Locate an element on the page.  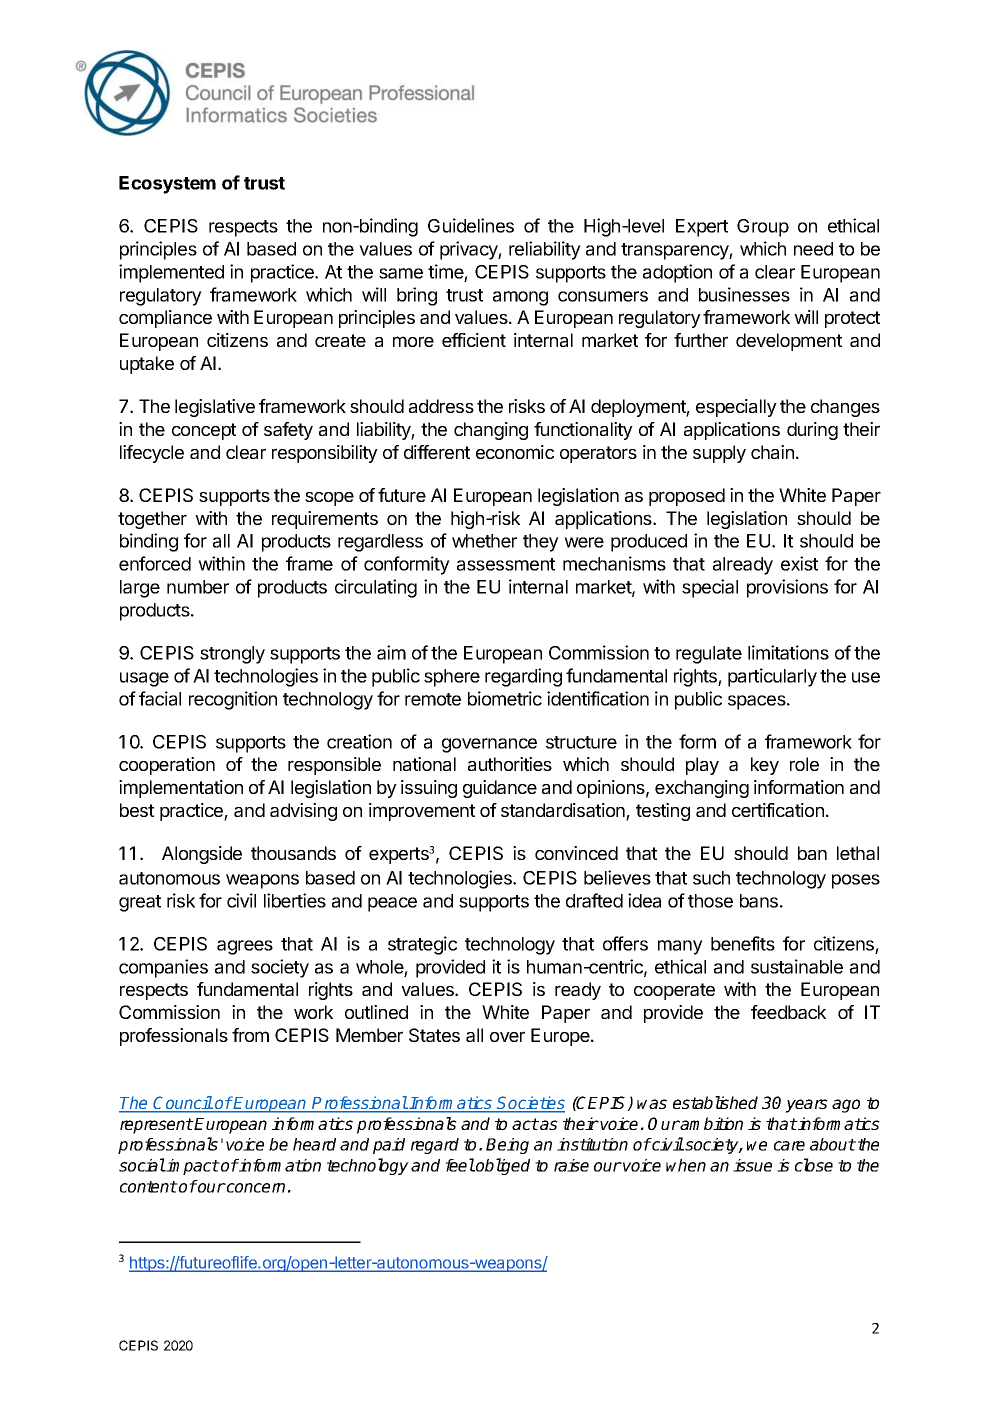
recognition is located at coordinates (233, 700).
